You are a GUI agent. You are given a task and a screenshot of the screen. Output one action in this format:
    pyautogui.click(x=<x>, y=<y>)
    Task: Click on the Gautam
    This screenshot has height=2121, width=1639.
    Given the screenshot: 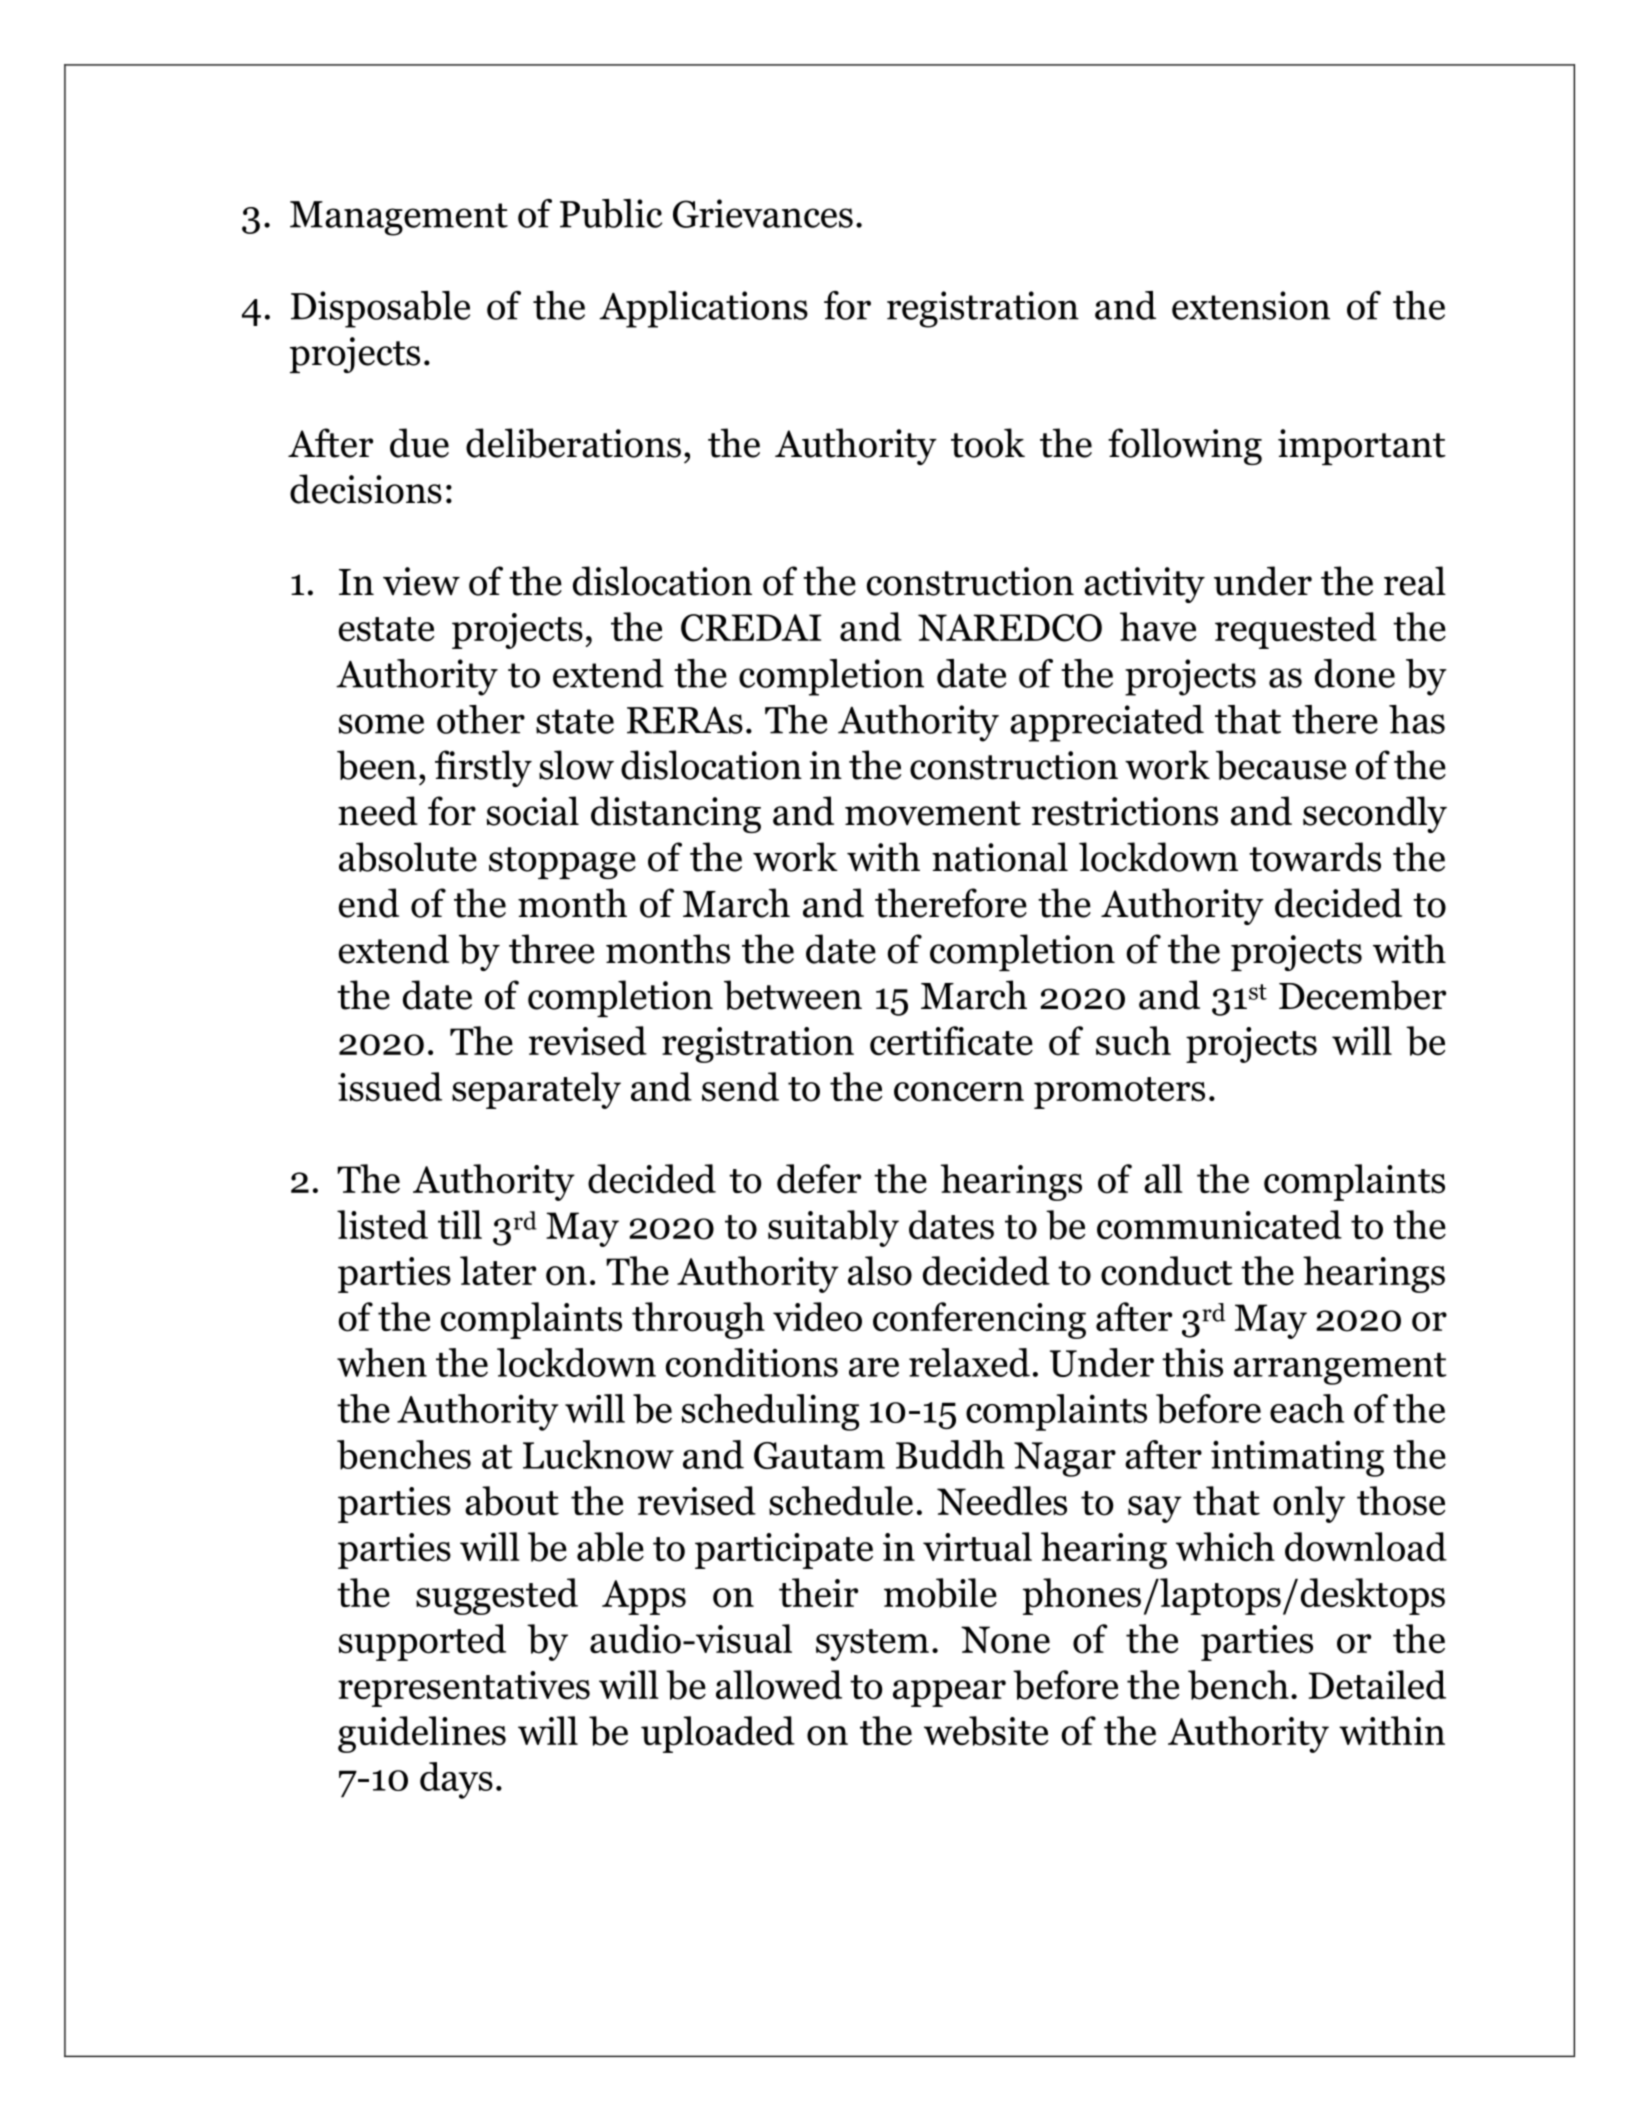 What is the action you would take?
    pyautogui.click(x=819, y=1455)
